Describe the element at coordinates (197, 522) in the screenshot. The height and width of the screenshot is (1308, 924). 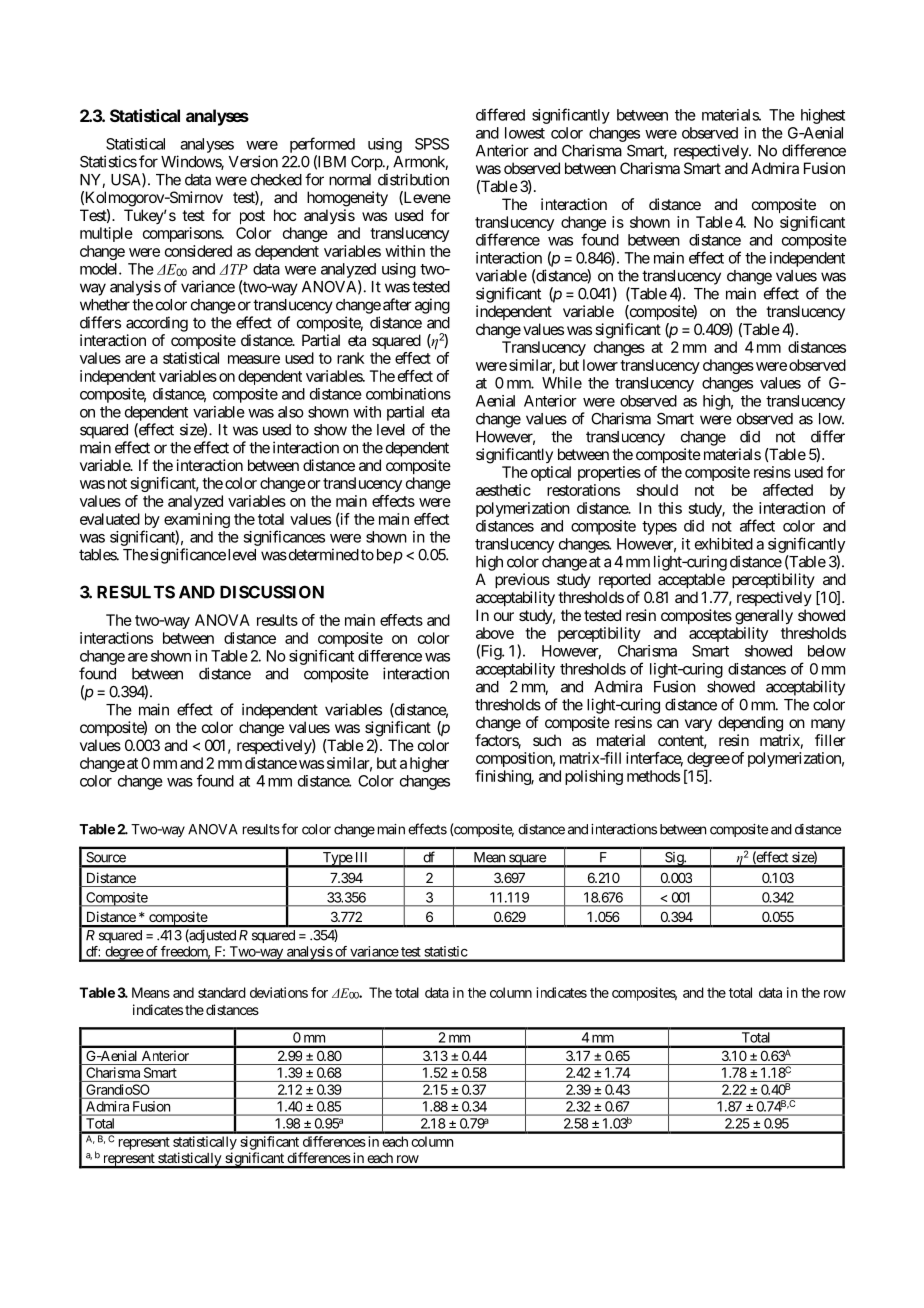
I see `examining` at that location.
